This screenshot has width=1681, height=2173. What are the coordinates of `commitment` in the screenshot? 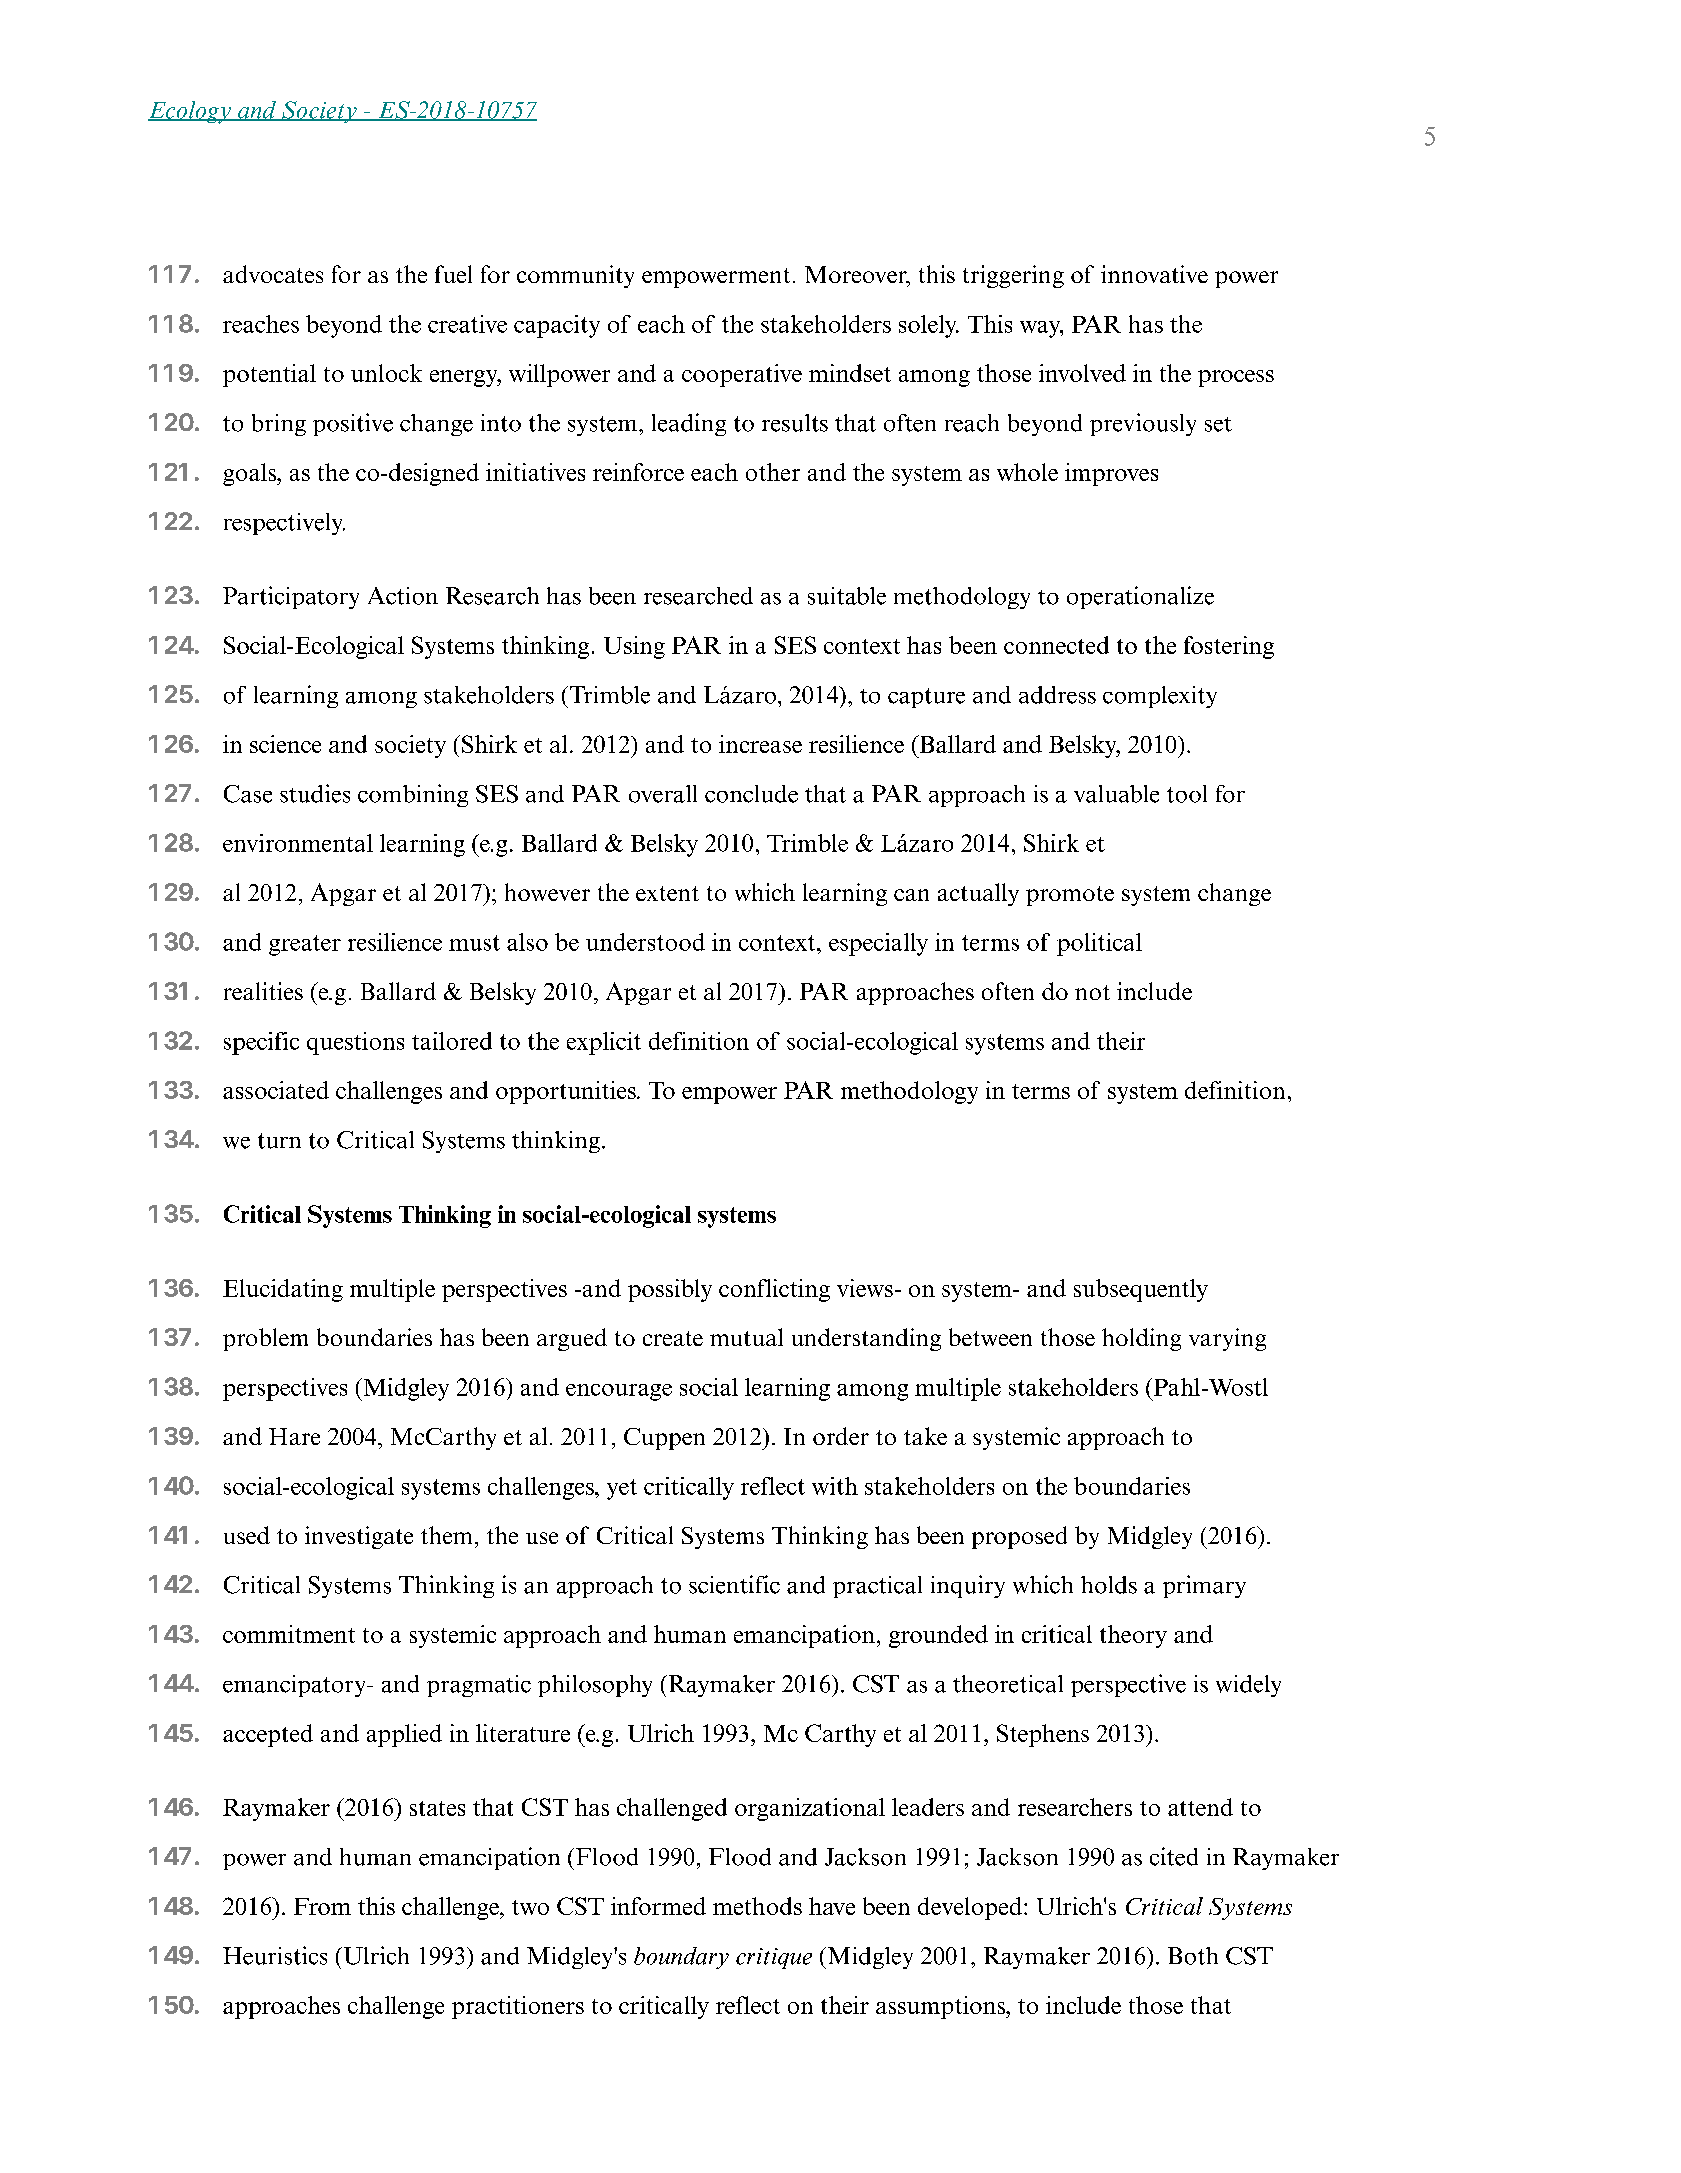 It's located at (289, 1634).
